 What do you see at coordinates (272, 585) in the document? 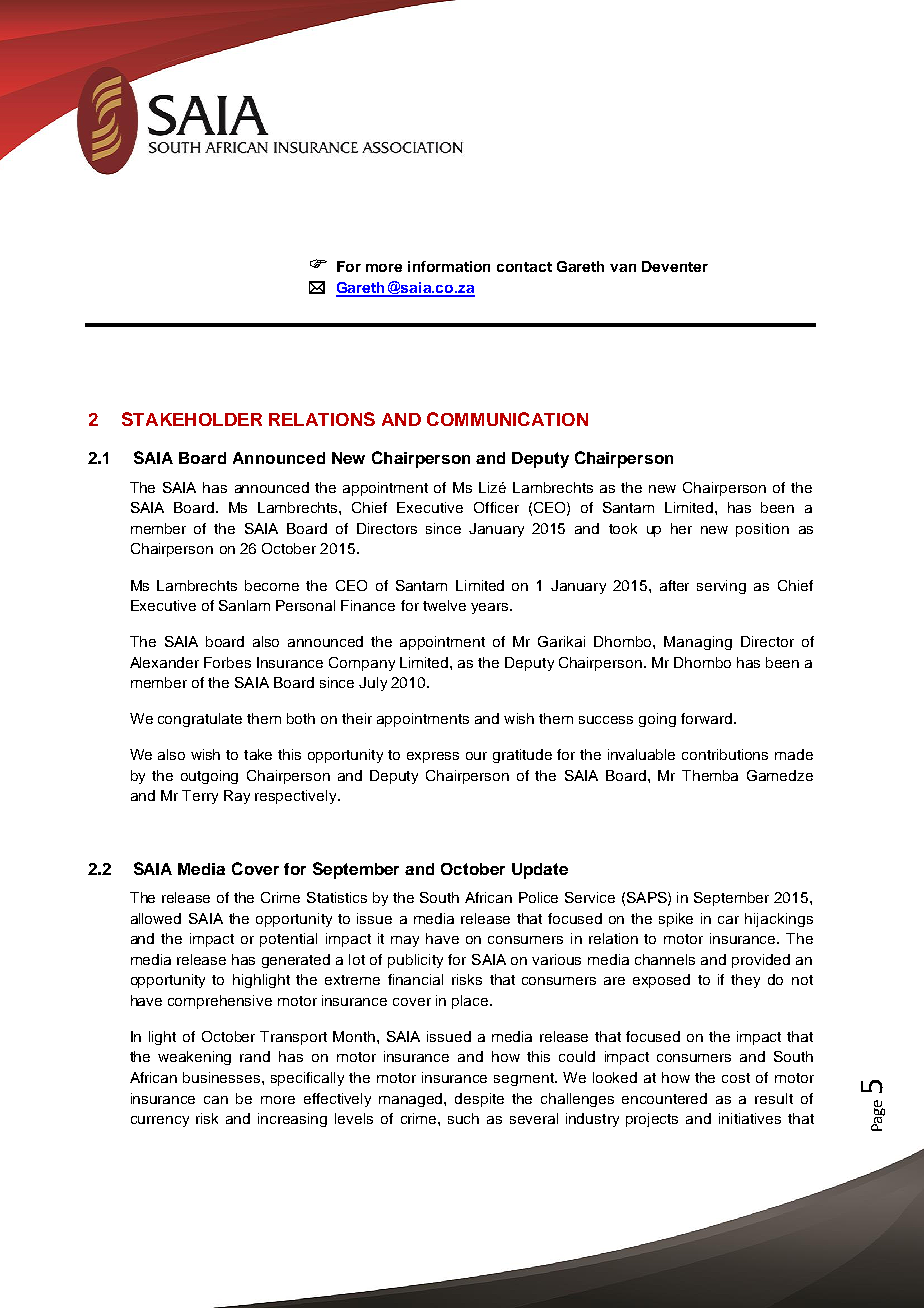
I see `become` at bounding box center [272, 585].
